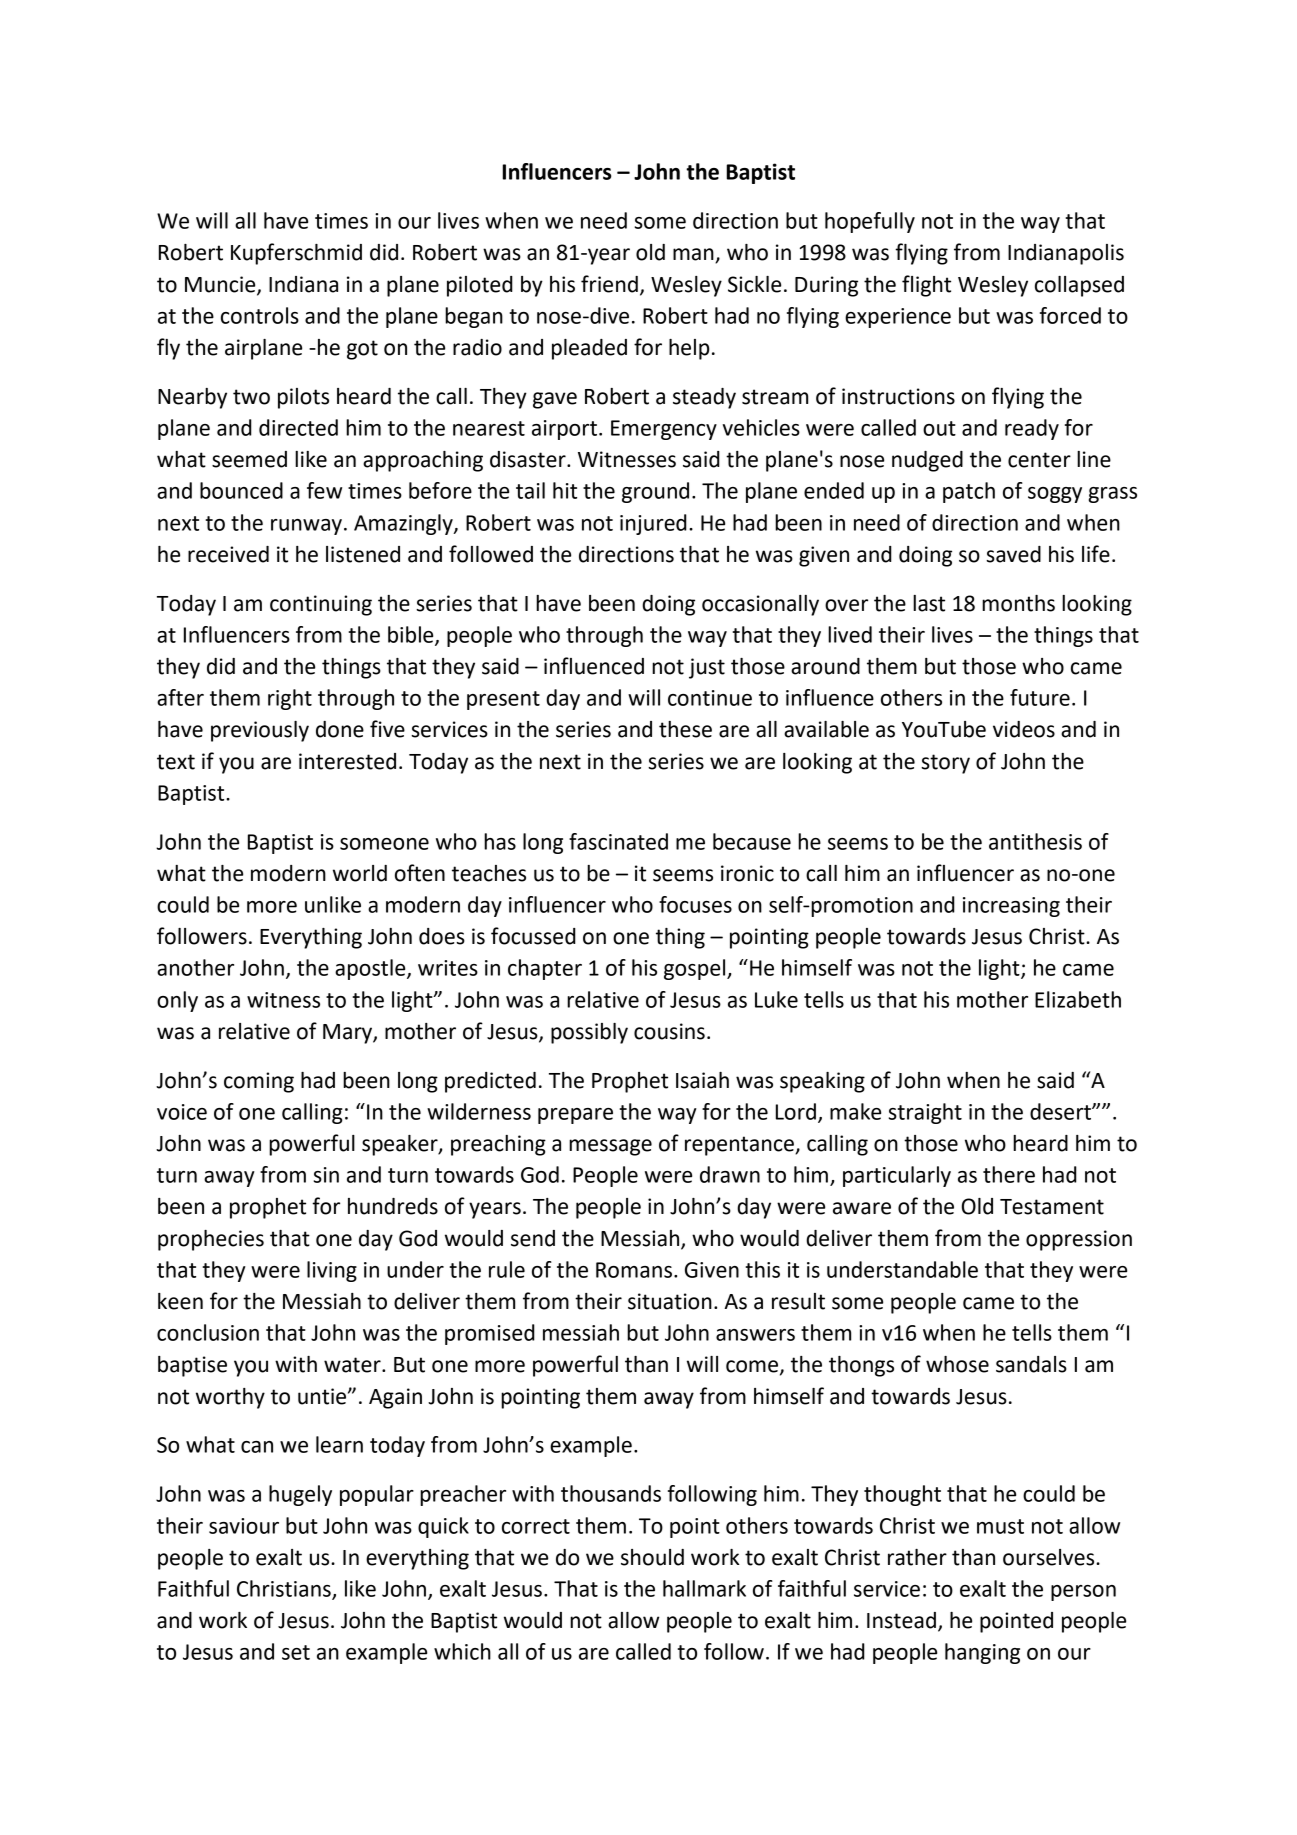 This image has width=1297, height=1835. What do you see at coordinates (260, 315) in the image?
I see `controls` at bounding box center [260, 315].
